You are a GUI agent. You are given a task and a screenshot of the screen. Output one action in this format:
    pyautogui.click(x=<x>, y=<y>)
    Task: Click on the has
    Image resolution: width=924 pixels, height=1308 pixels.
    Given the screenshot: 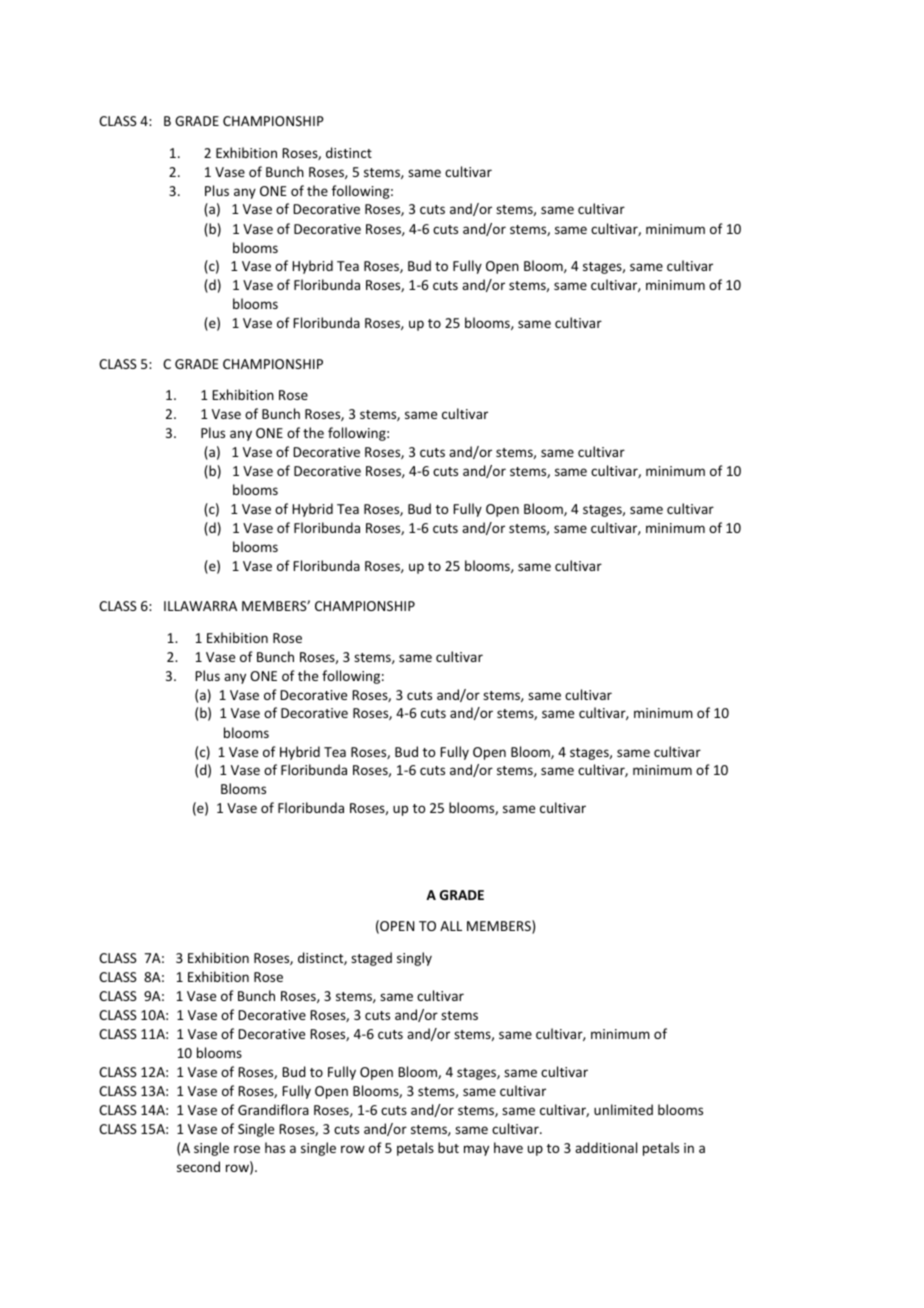 What is the action you would take?
    pyautogui.click(x=275, y=1147)
